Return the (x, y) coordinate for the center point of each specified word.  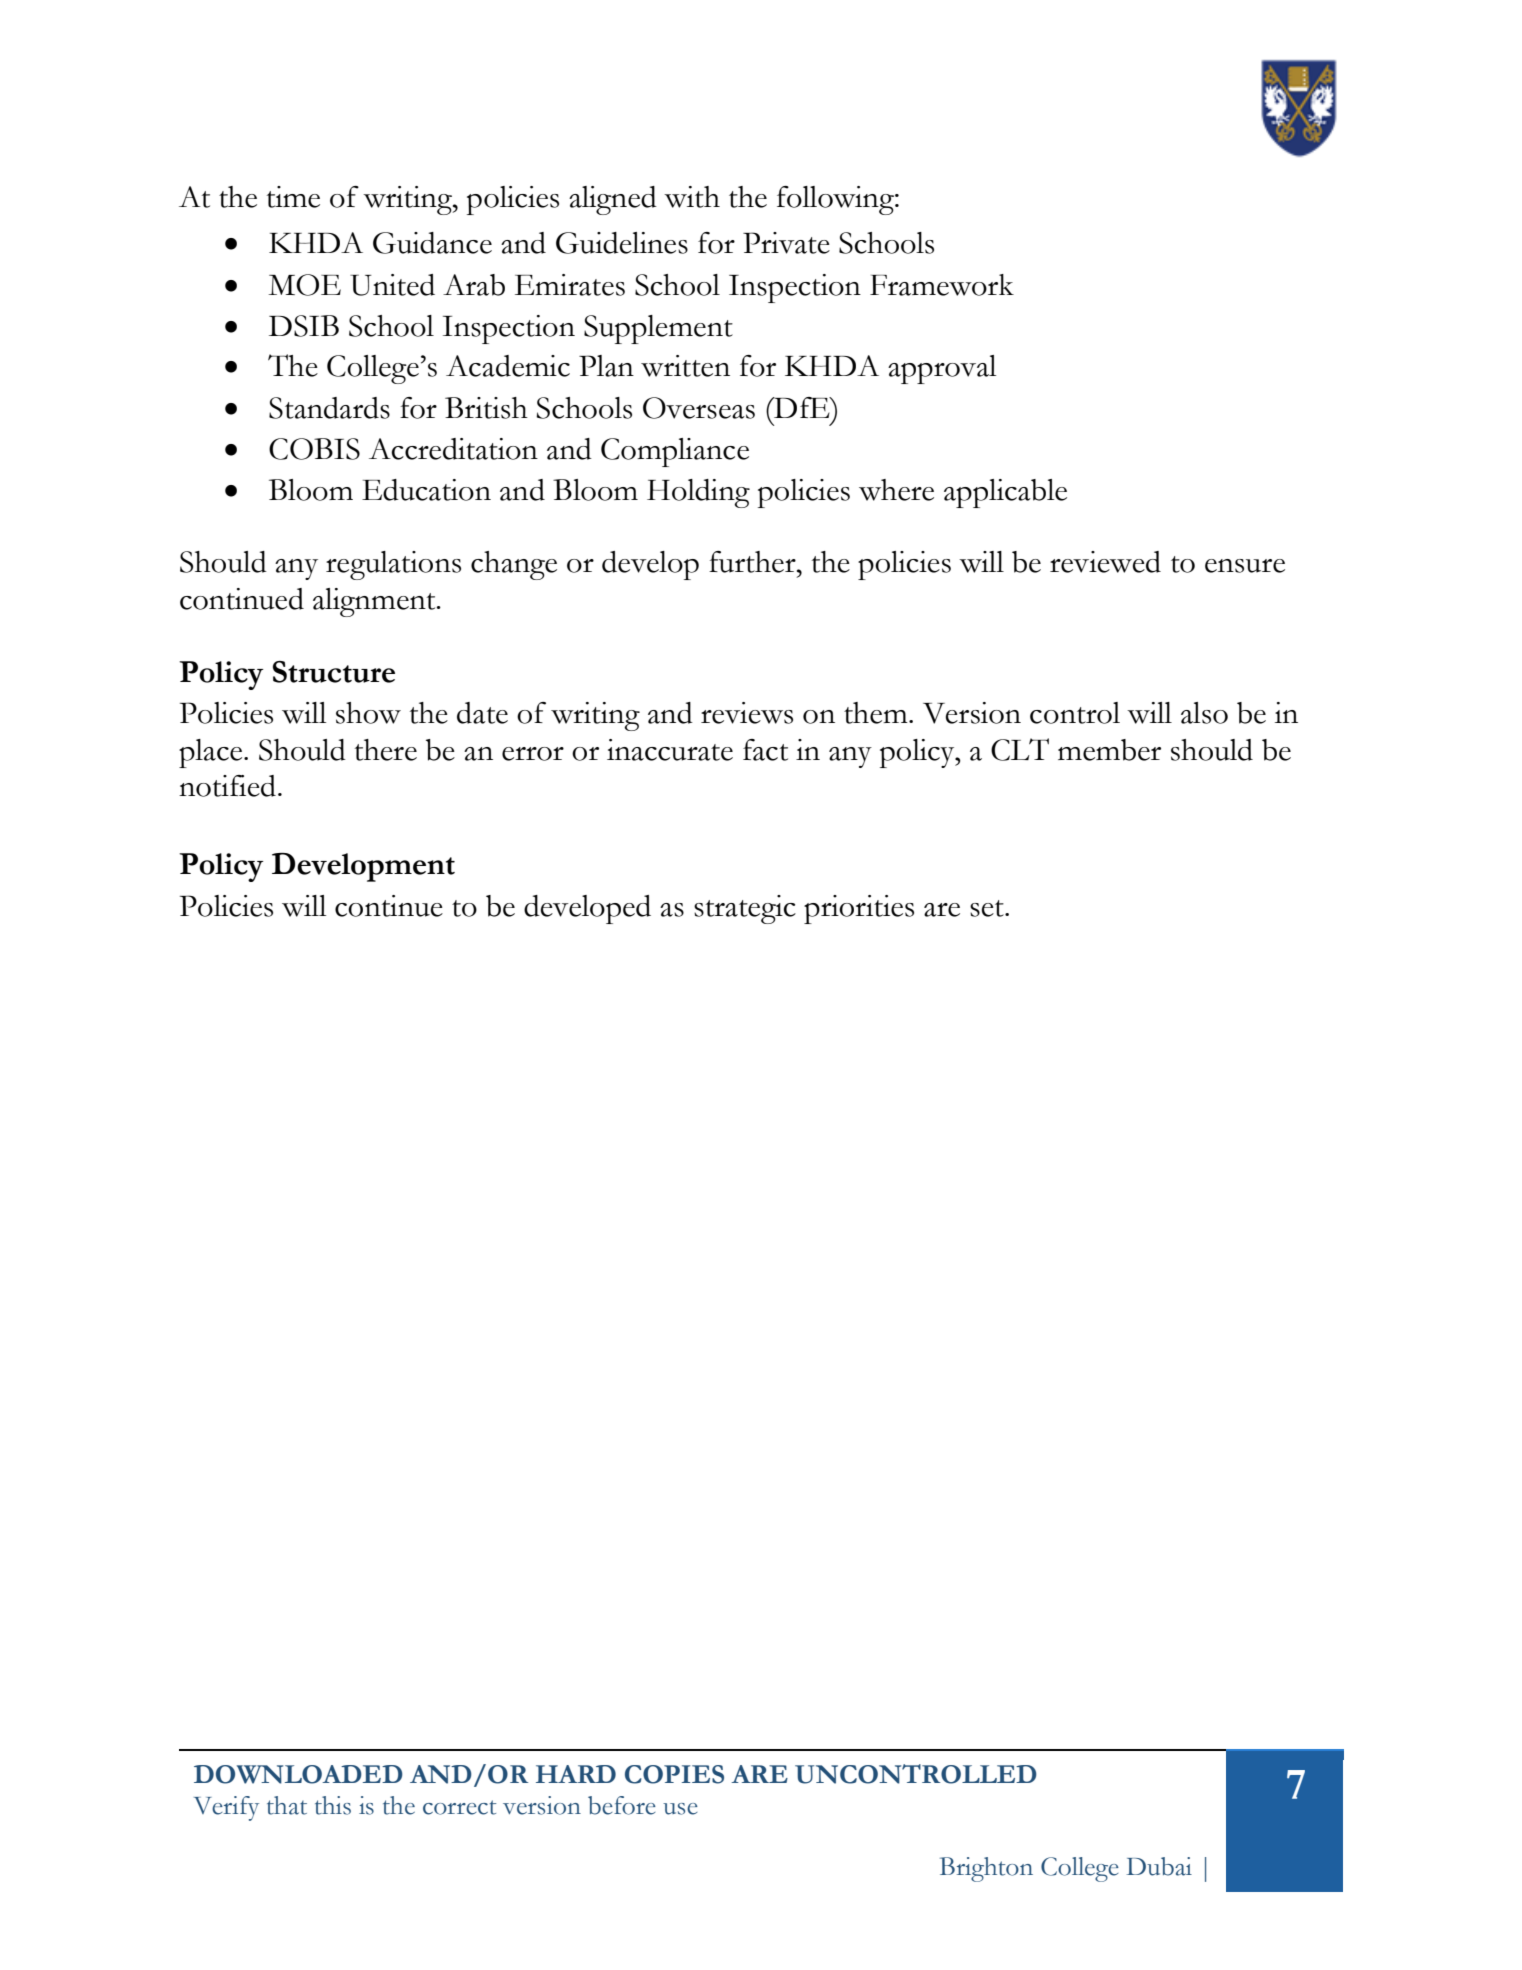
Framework (942, 285)
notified (227, 786)
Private (786, 243)
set (988, 908)
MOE (304, 285)
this (333, 1805)
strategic (745, 909)
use (680, 1809)
